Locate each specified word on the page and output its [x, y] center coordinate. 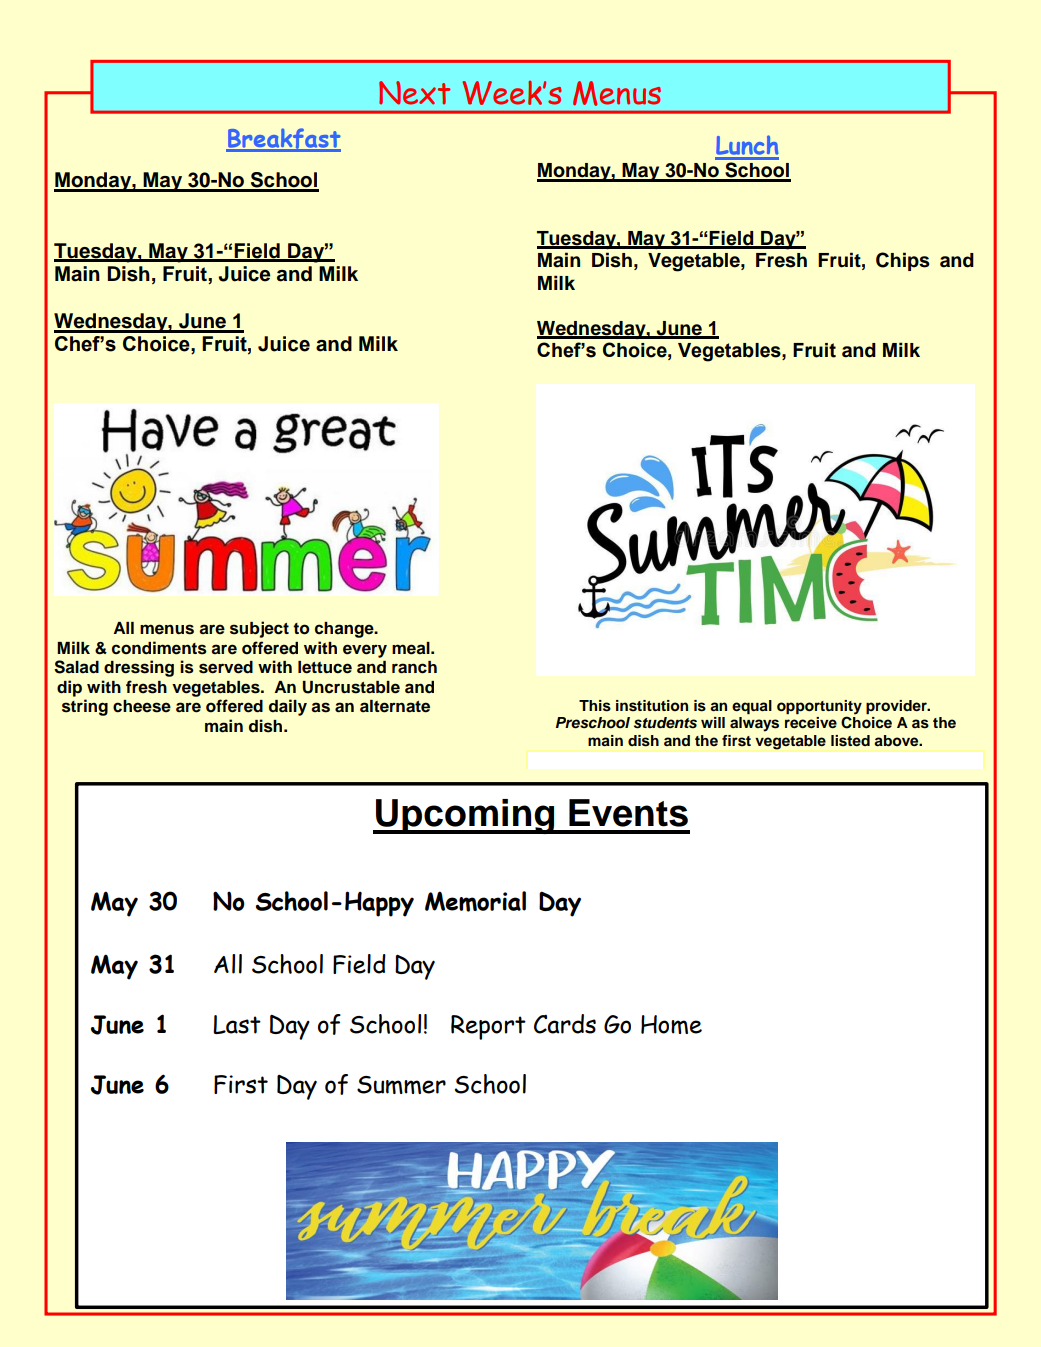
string [85, 707]
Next [414, 93]
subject [259, 629]
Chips [903, 261]
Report [488, 1027]
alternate [395, 706]
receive [811, 723]
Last [237, 1024]
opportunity [819, 707]
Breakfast [283, 139]
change [345, 630]
